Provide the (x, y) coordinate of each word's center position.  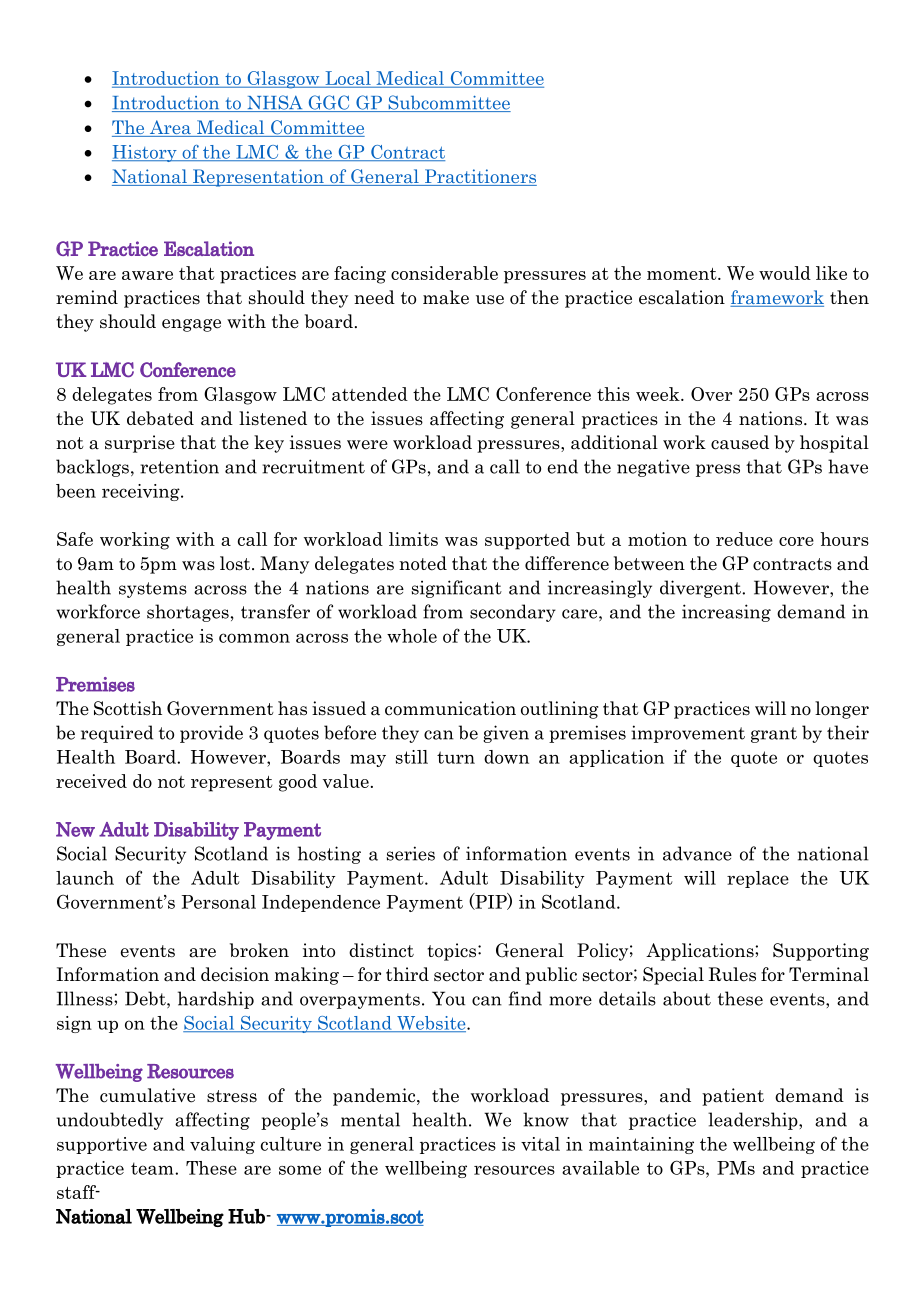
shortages (188, 613)
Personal (219, 902)
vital (540, 1144)
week (659, 394)
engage (191, 325)
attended (370, 394)
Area (170, 128)
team (153, 1168)
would (785, 273)
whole (412, 636)
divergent (701, 589)
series (411, 853)
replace (758, 879)
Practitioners (480, 177)
